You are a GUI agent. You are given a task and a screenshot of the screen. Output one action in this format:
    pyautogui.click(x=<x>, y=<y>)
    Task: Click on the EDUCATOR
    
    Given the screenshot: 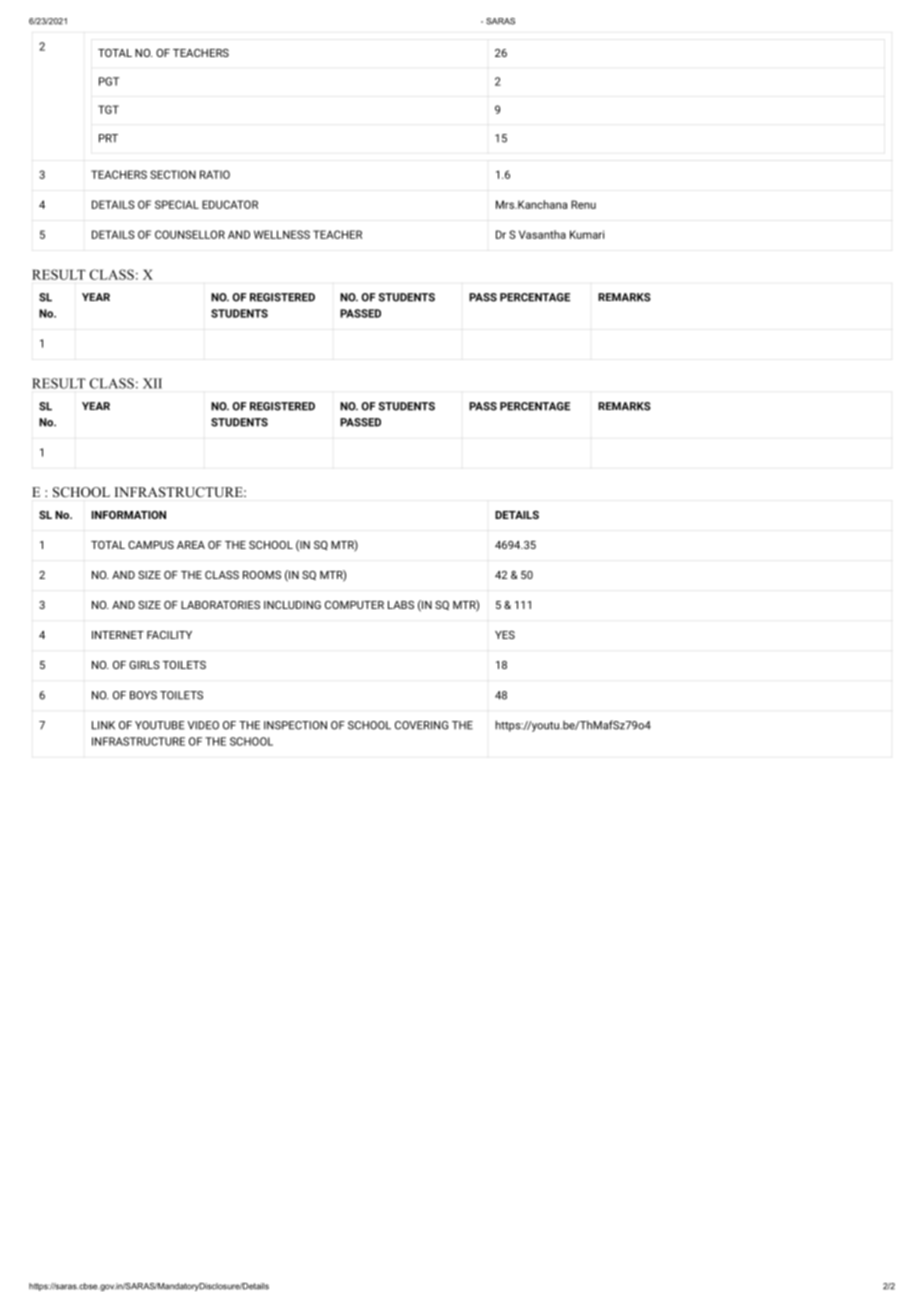 What is the action you would take?
    pyautogui.click(x=230, y=204)
